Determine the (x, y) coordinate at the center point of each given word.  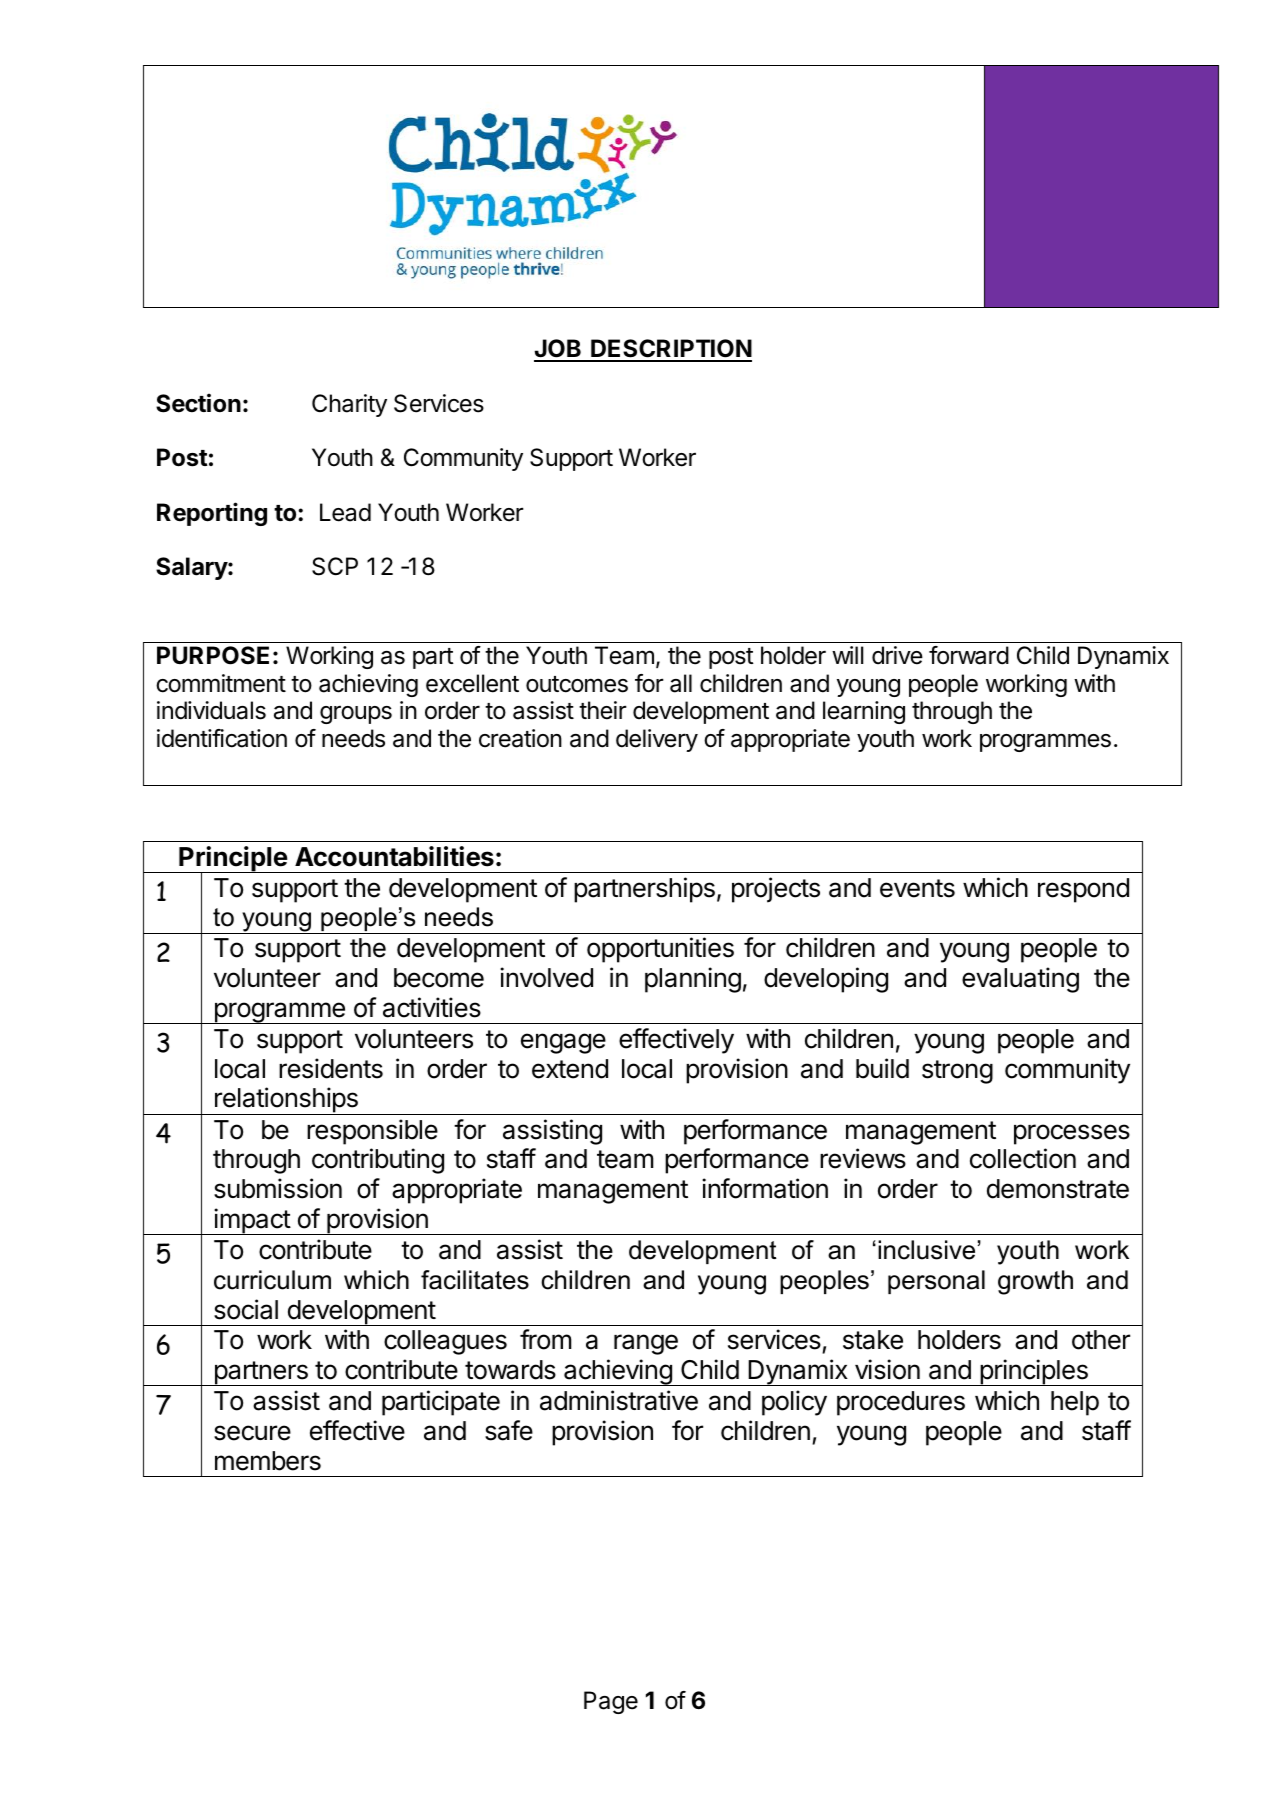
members (268, 1461)
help (1075, 1403)
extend (570, 1069)
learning (864, 712)
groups (356, 715)
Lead (345, 512)
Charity (349, 405)
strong (957, 1072)
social (246, 1309)
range (646, 1344)
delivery (657, 740)
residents (331, 1068)
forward (969, 655)
